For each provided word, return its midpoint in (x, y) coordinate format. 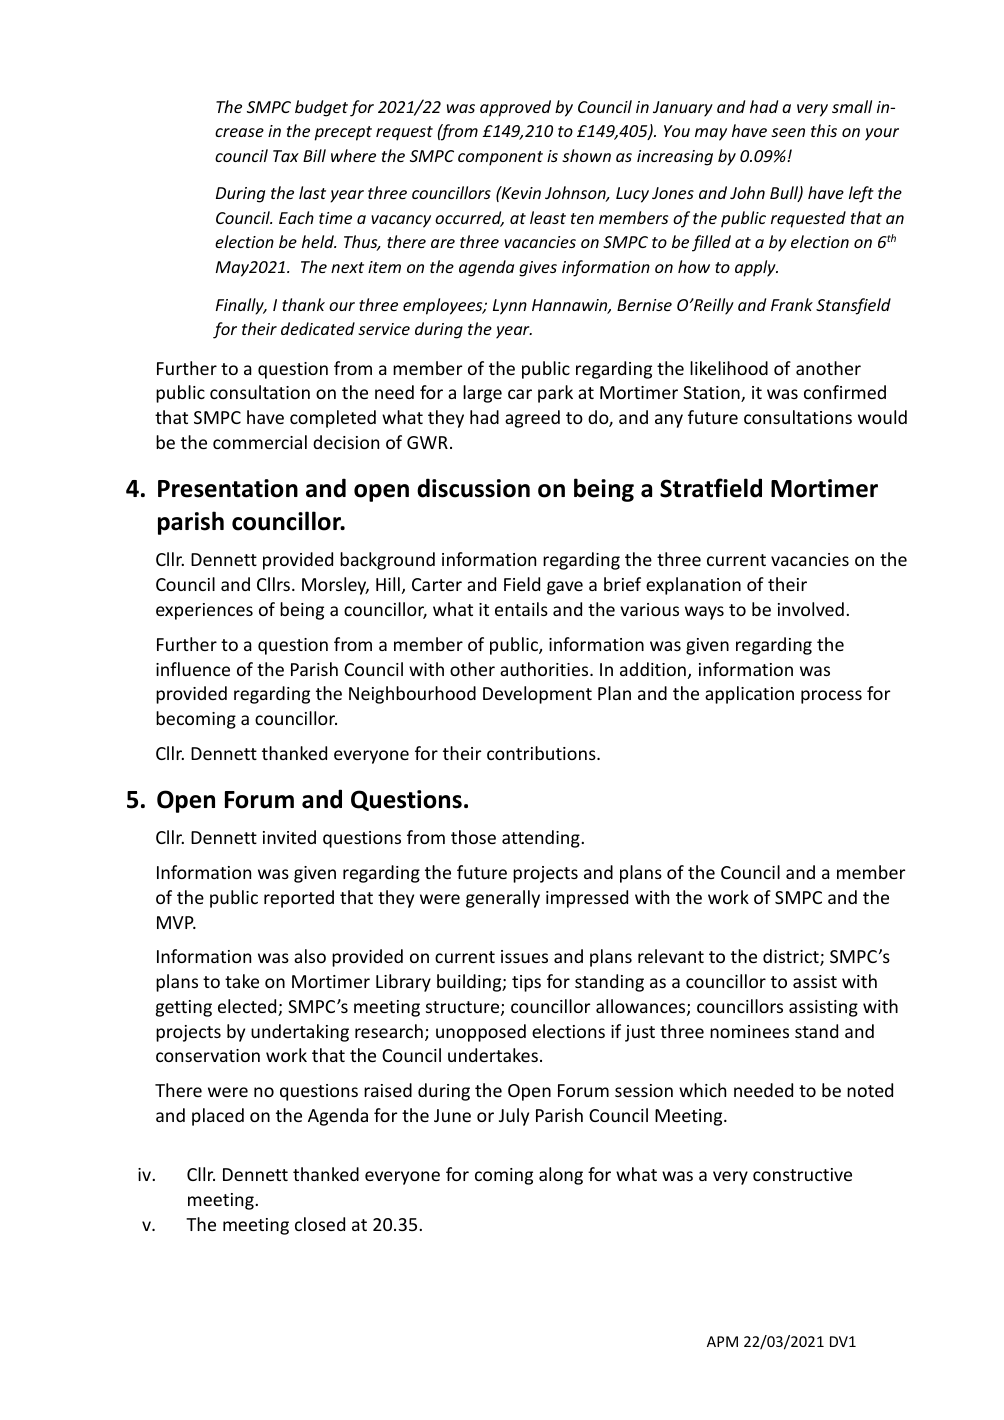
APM (722, 1341)
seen (788, 132)
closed (320, 1224)
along (561, 1176)
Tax (286, 156)
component (500, 158)
